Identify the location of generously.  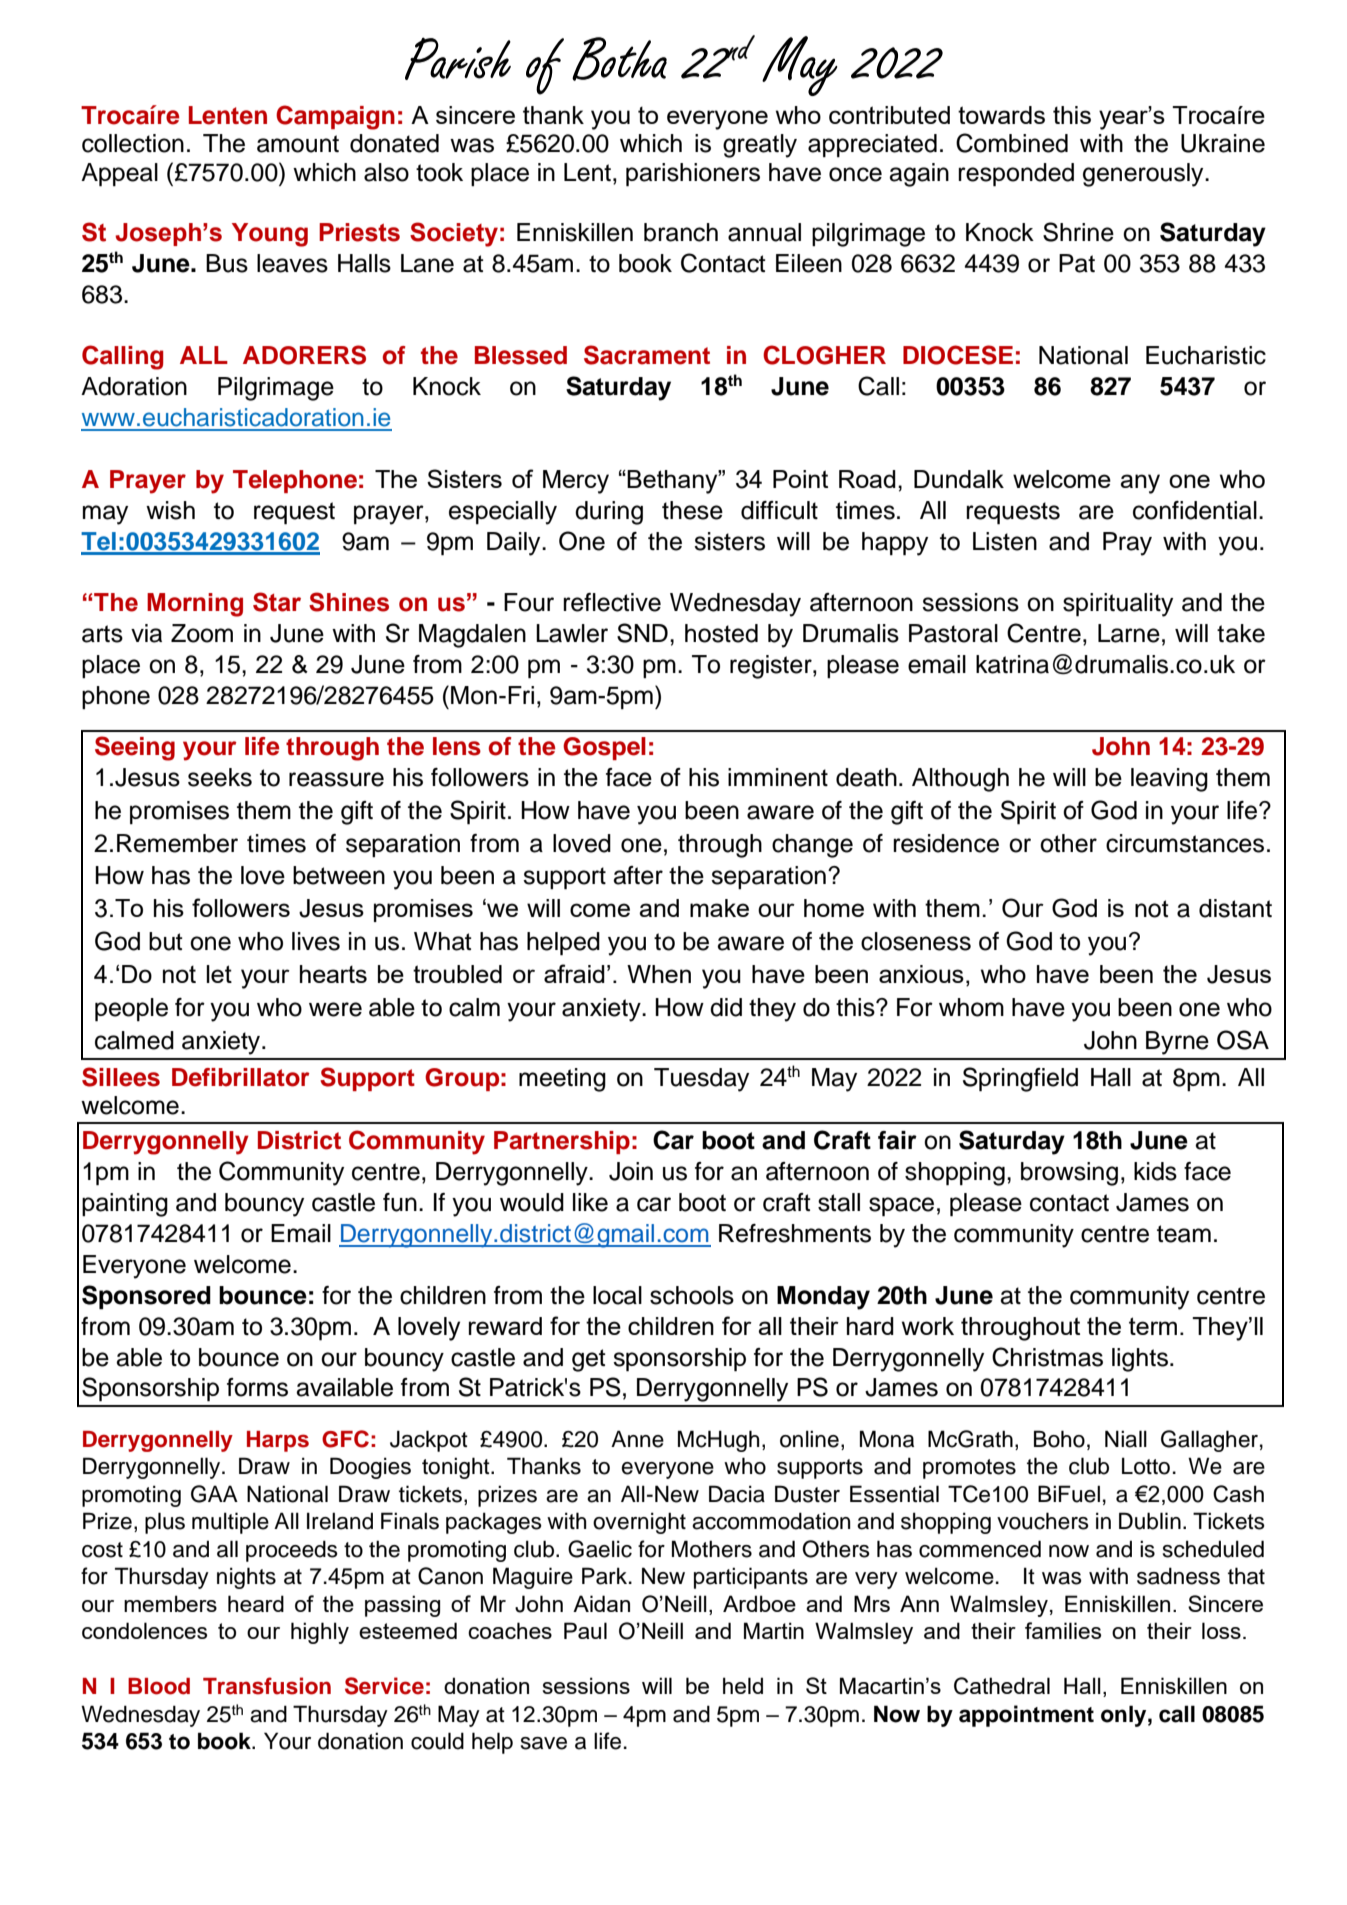
(1144, 175).
